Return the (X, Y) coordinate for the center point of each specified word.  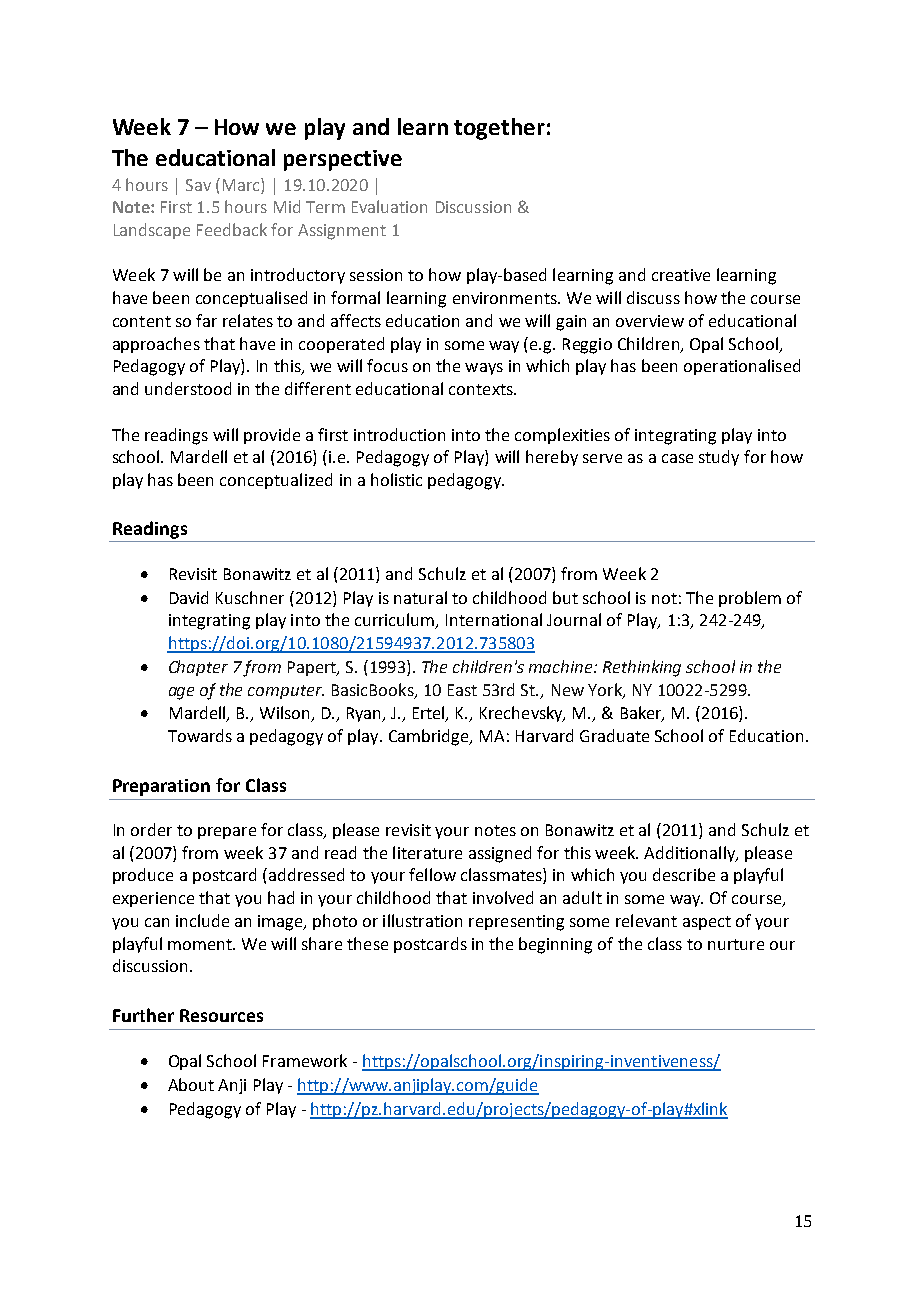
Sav (198, 185)
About (191, 1084)
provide (272, 436)
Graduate (614, 735)
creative (681, 275)
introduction (399, 434)
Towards (200, 735)
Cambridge (430, 737)
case (677, 458)
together (499, 129)
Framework (305, 1060)
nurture (736, 944)
